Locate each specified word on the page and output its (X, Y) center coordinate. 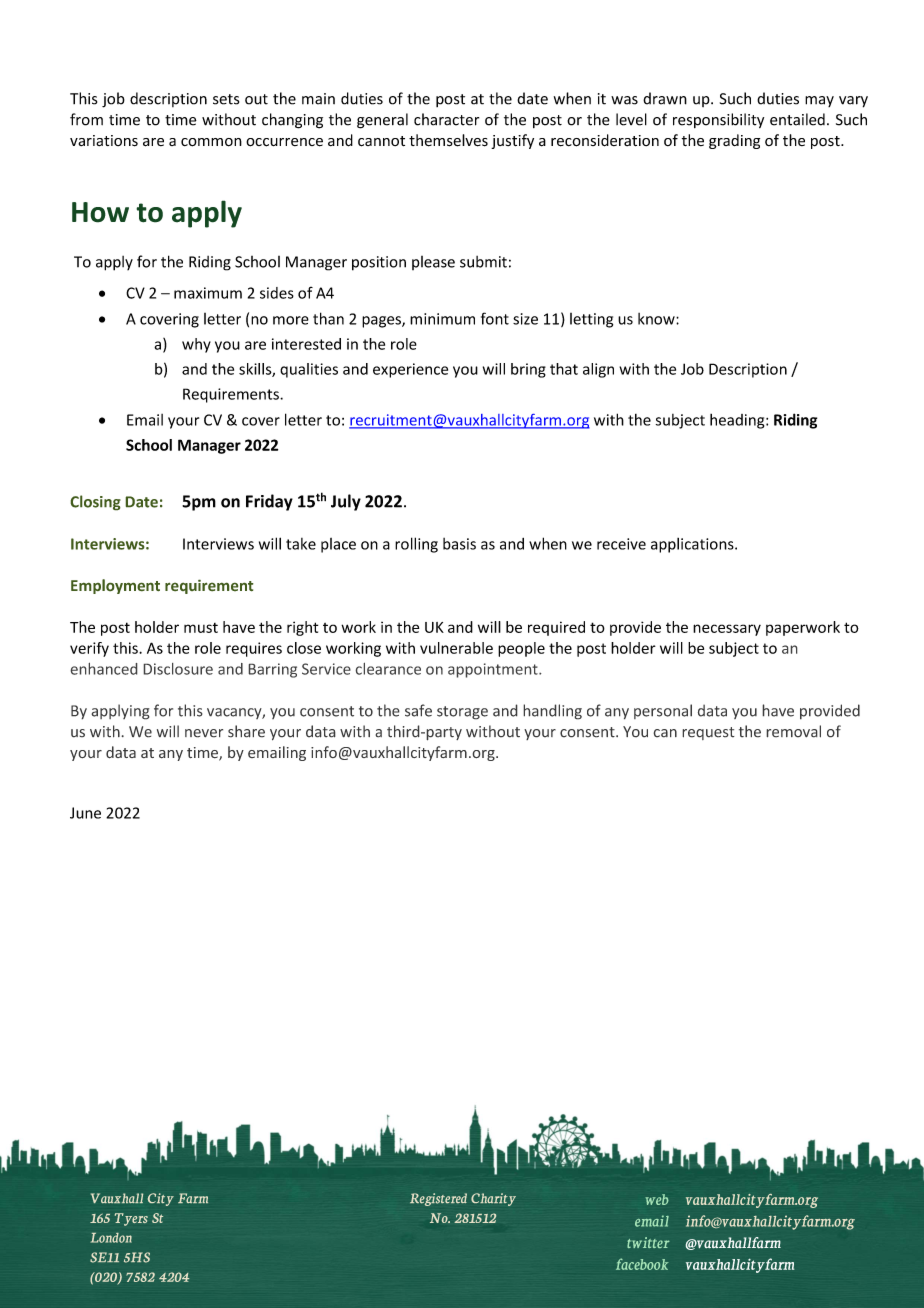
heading (738, 421)
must (201, 628)
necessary (727, 630)
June (85, 813)
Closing (95, 503)
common (211, 142)
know (657, 319)
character (446, 119)
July (346, 502)
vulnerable (456, 648)
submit (483, 262)
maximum (208, 293)
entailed (797, 119)
